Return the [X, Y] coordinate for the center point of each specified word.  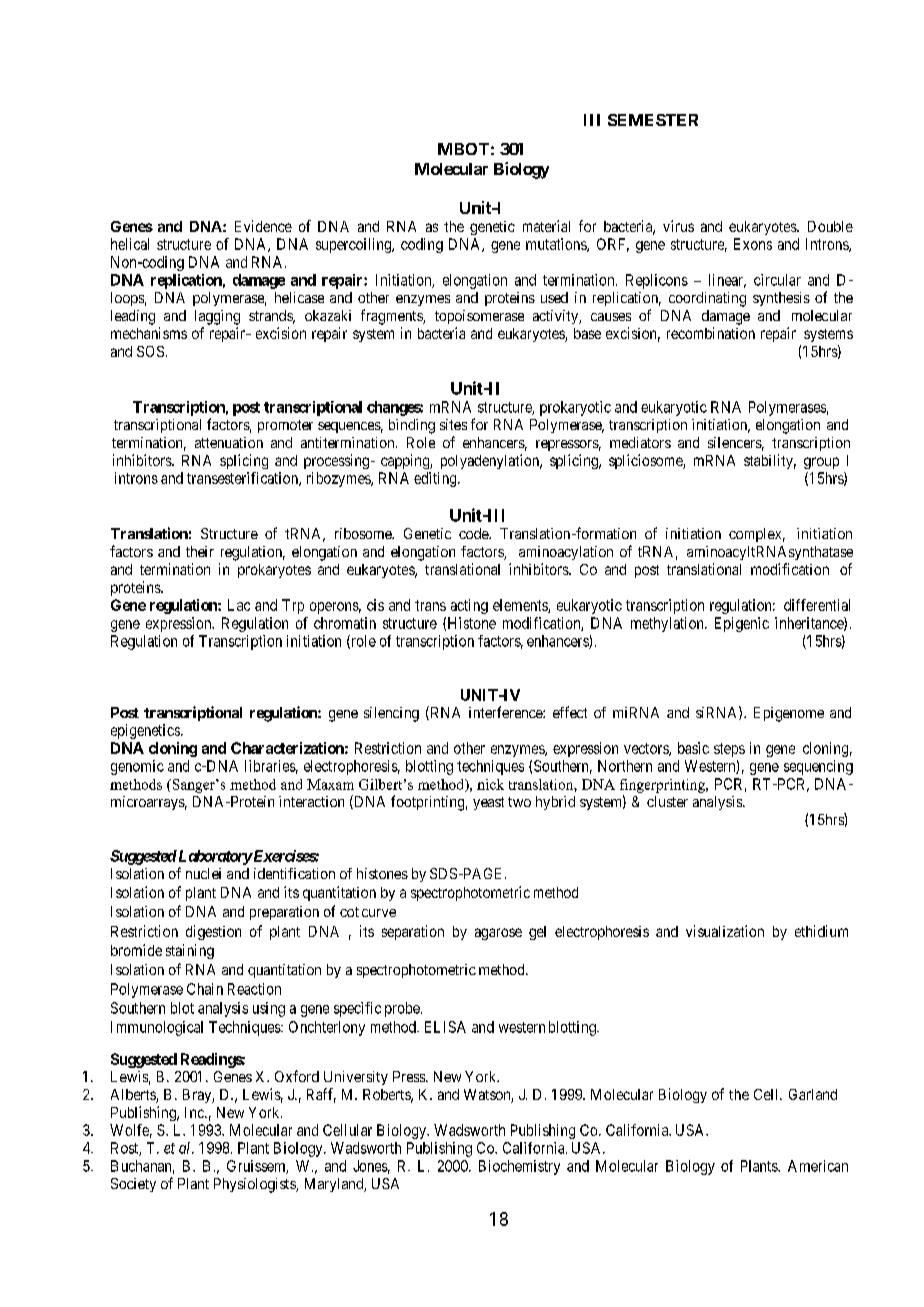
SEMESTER [653, 120]
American [818, 1166]
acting [469, 606]
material [546, 226]
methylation [668, 624]
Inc [195, 1112]
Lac [239, 605]
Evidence [263, 226]
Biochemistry [519, 1167]
